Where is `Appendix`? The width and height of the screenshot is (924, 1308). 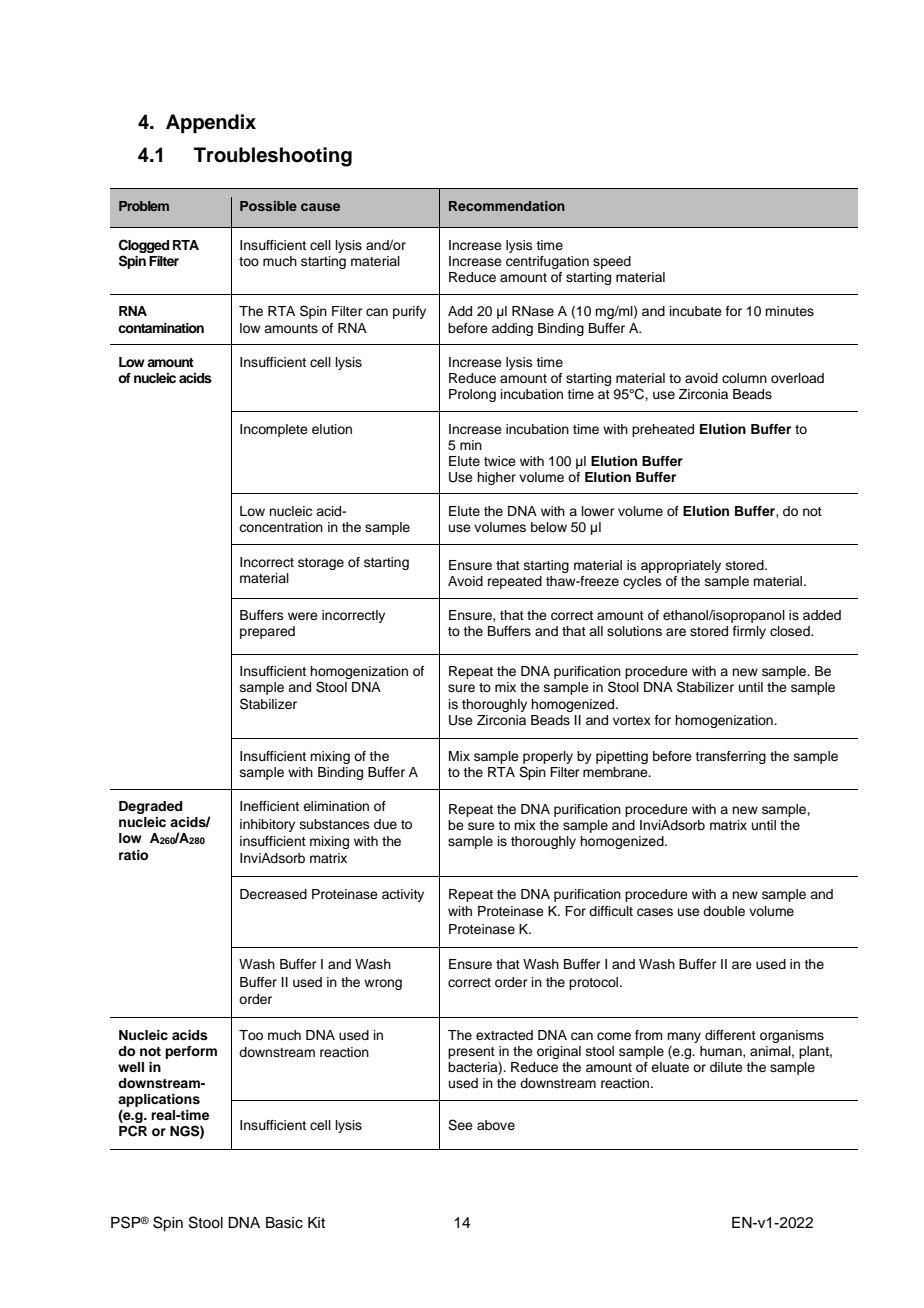
Appendix is located at coordinates (211, 124).
